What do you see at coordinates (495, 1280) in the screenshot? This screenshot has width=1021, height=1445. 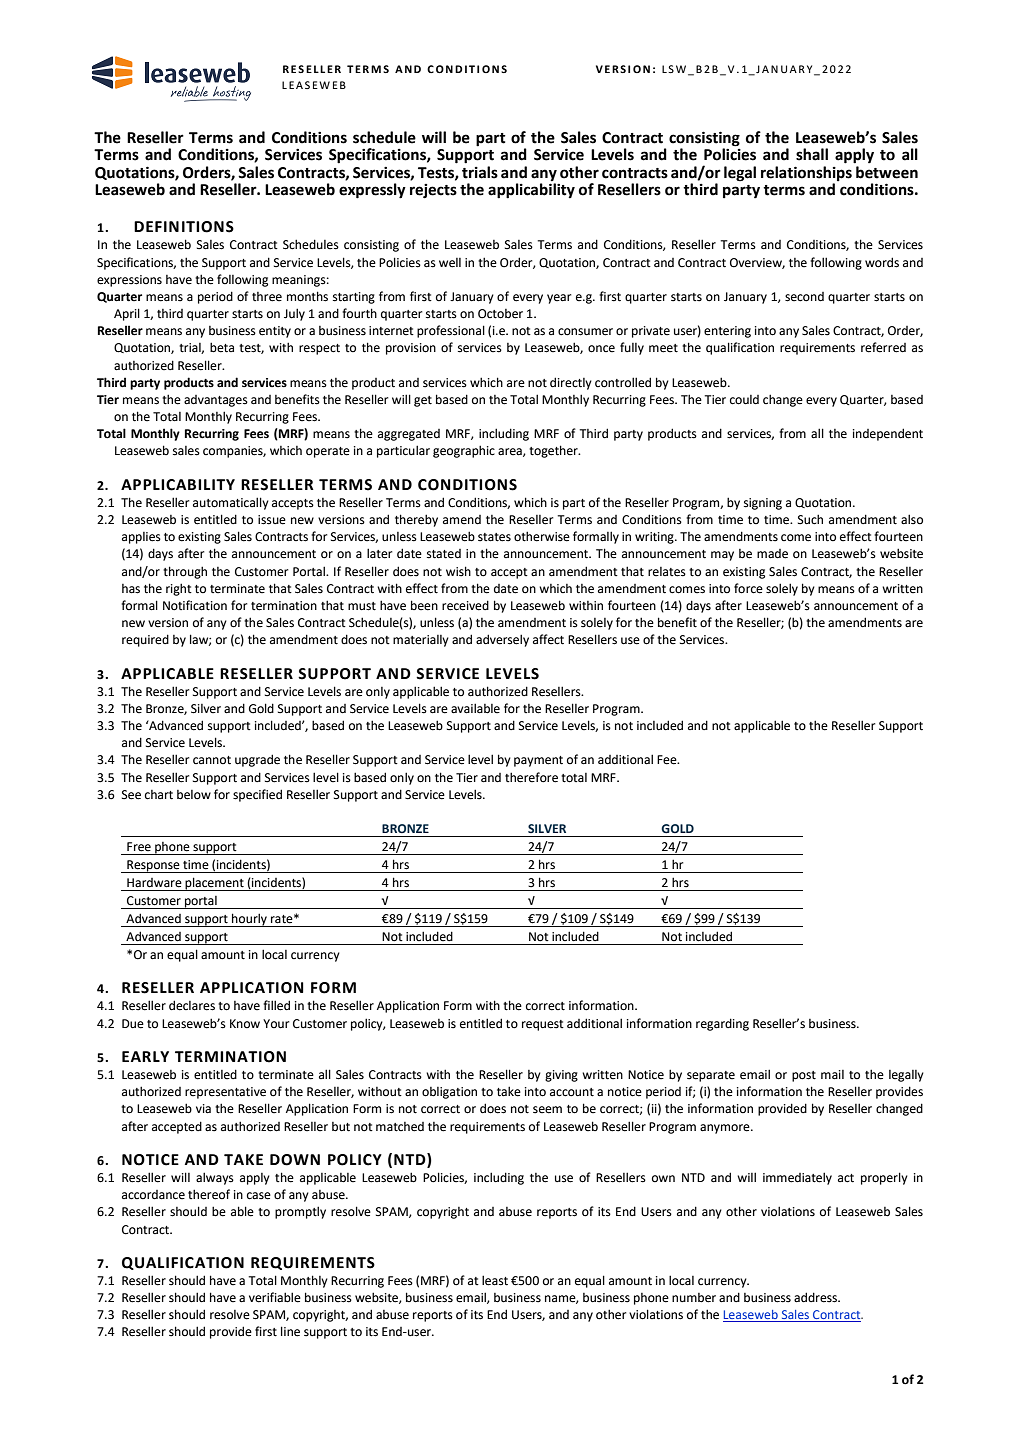 I see `least` at bounding box center [495, 1280].
